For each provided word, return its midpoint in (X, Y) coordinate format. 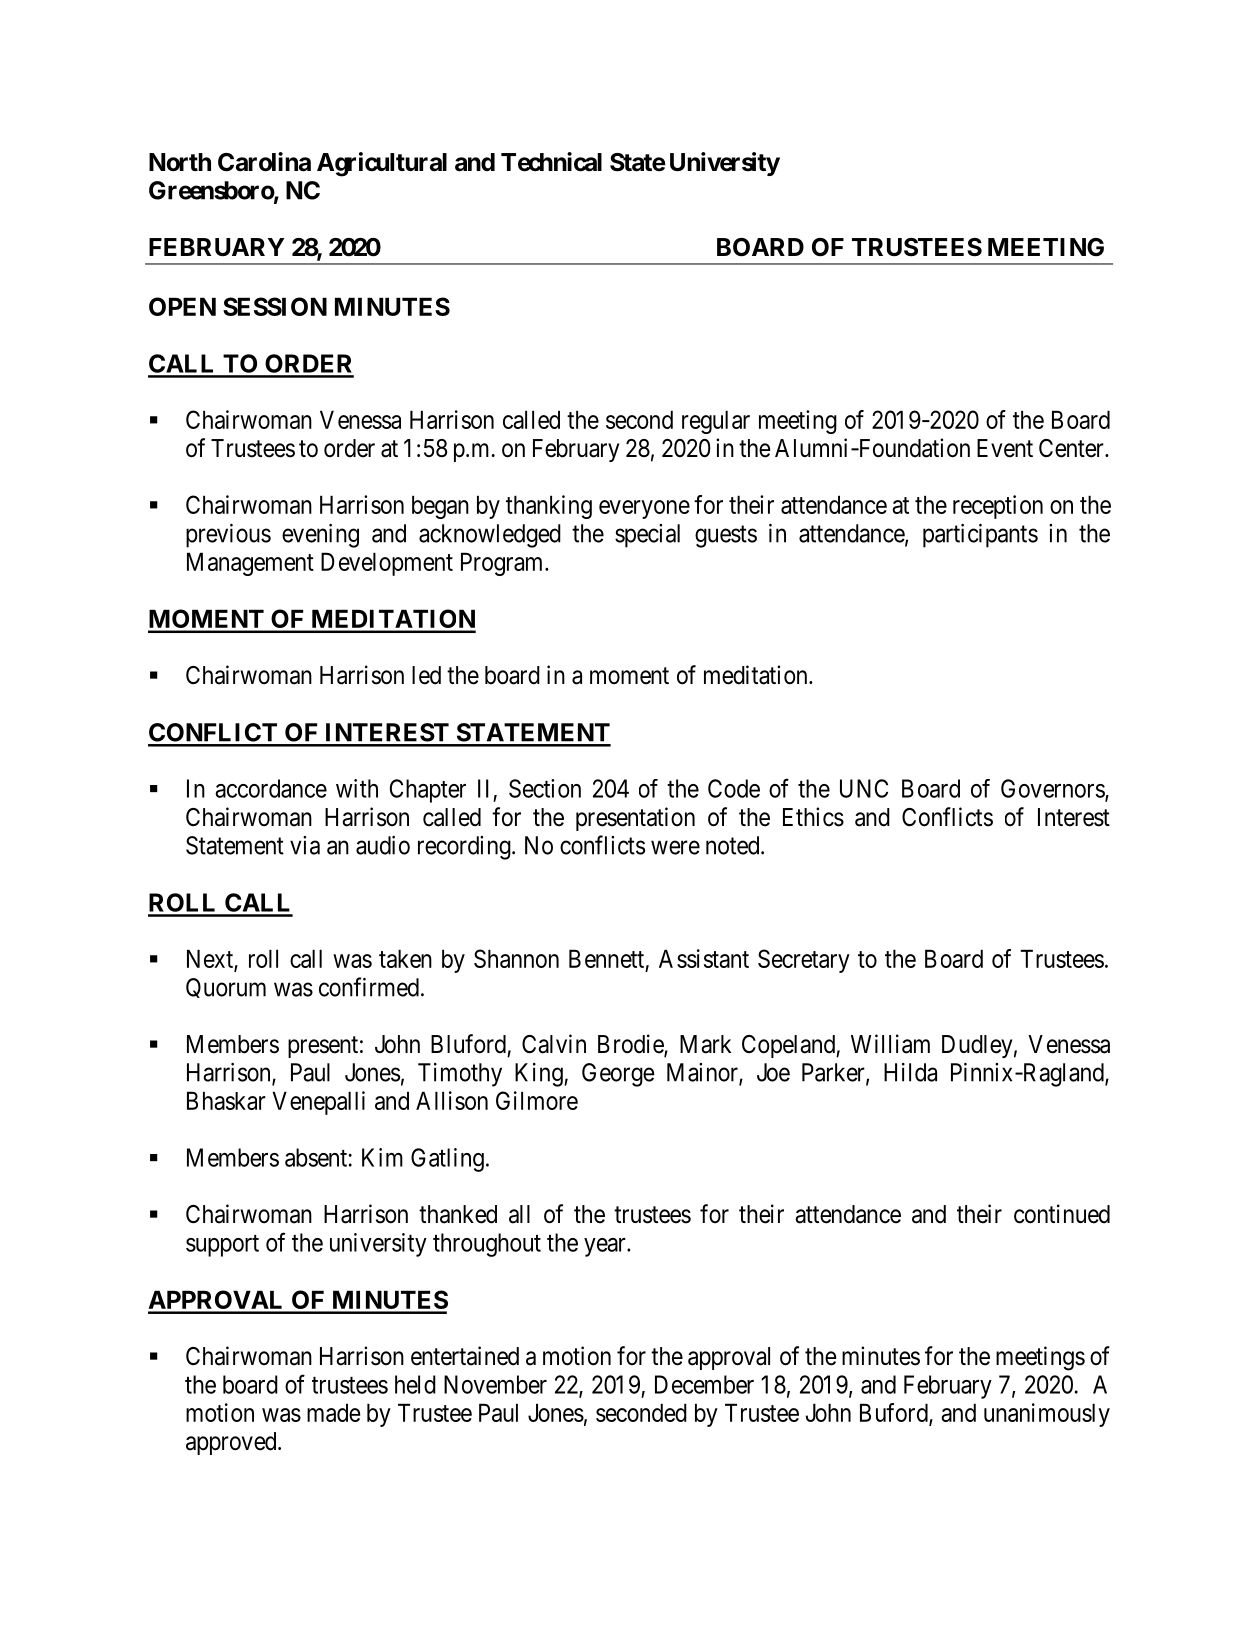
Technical (551, 162)
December (704, 1384)
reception (998, 507)
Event (1005, 448)
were (675, 847)
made (333, 1412)
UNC (864, 788)
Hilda (910, 1072)
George (618, 1075)
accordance (271, 788)
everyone (644, 509)
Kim (382, 1157)
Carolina (264, 162)
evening (320, 536)
